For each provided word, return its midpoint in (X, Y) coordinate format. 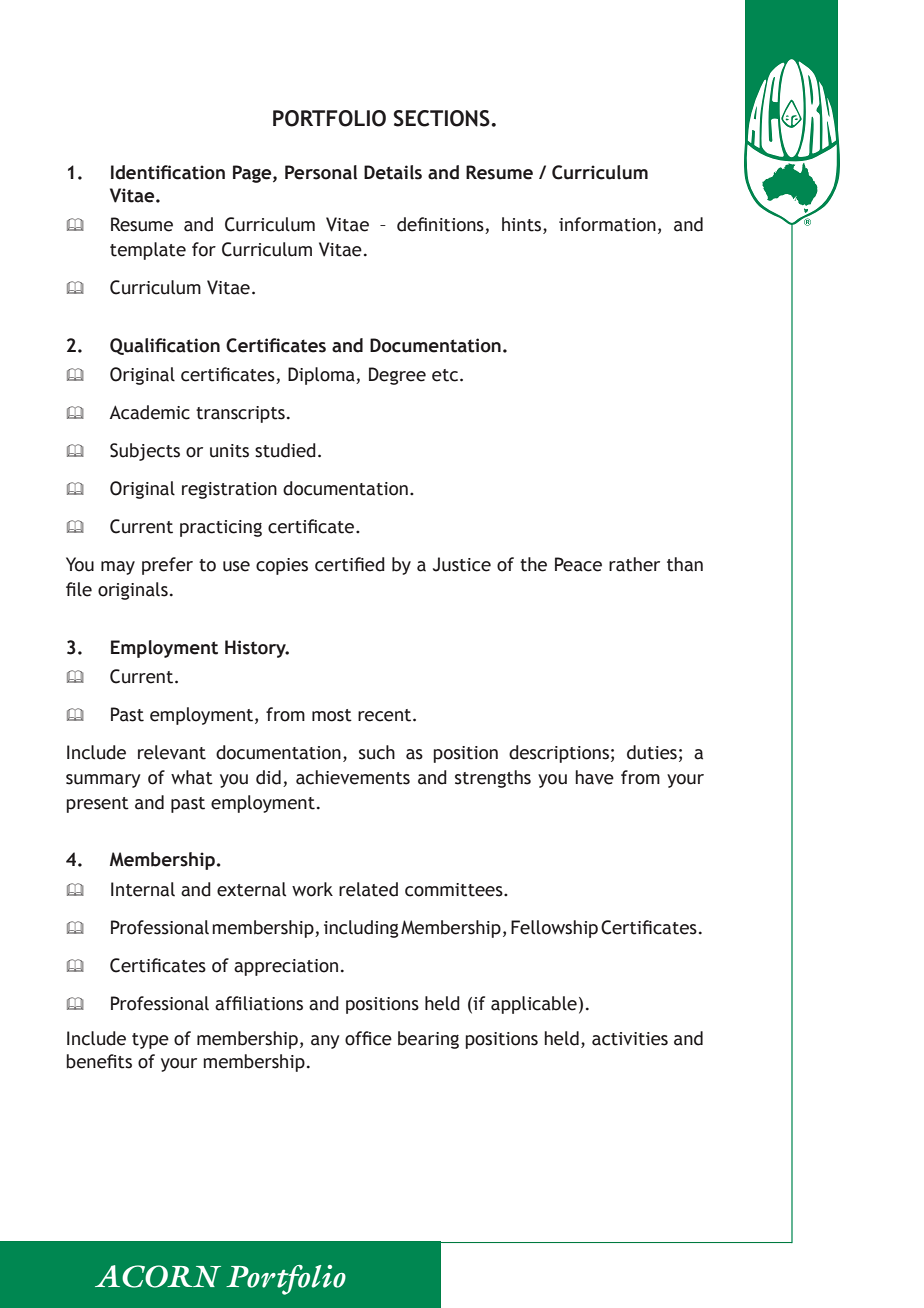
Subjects (145, 452)
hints (523, 225)
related (368, 889)
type (150, 1041)
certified (350, 564)
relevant (172, 752)
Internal (143, 889)
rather (634, 564)
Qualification (165, 346)
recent (386, 715)
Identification (168, 172)
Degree (397, 376)
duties (652, 752)
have (594, 777)
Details (393, 172)
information (607, 224)
